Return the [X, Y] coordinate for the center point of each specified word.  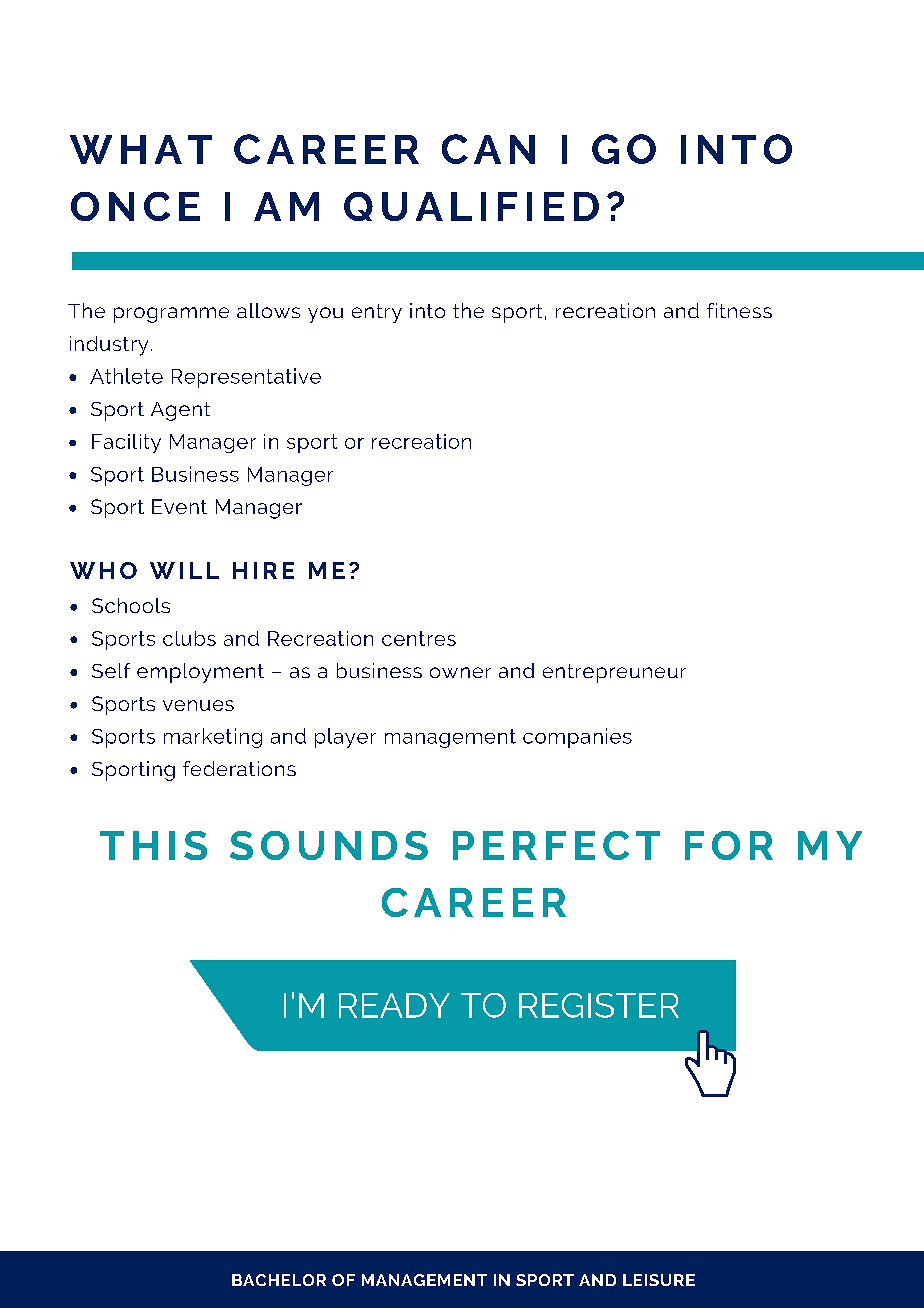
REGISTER [599, 1005]
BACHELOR [279, 1280]
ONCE [135, 206]
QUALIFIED [471, 206]
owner [460, 672]
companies [577, 738]
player [345, 738]
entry [377, 313]
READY [394, 1005]
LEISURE [659, 1280]
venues [198, 705]
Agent [180, 411]
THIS [153, 845]
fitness [739, 310]
